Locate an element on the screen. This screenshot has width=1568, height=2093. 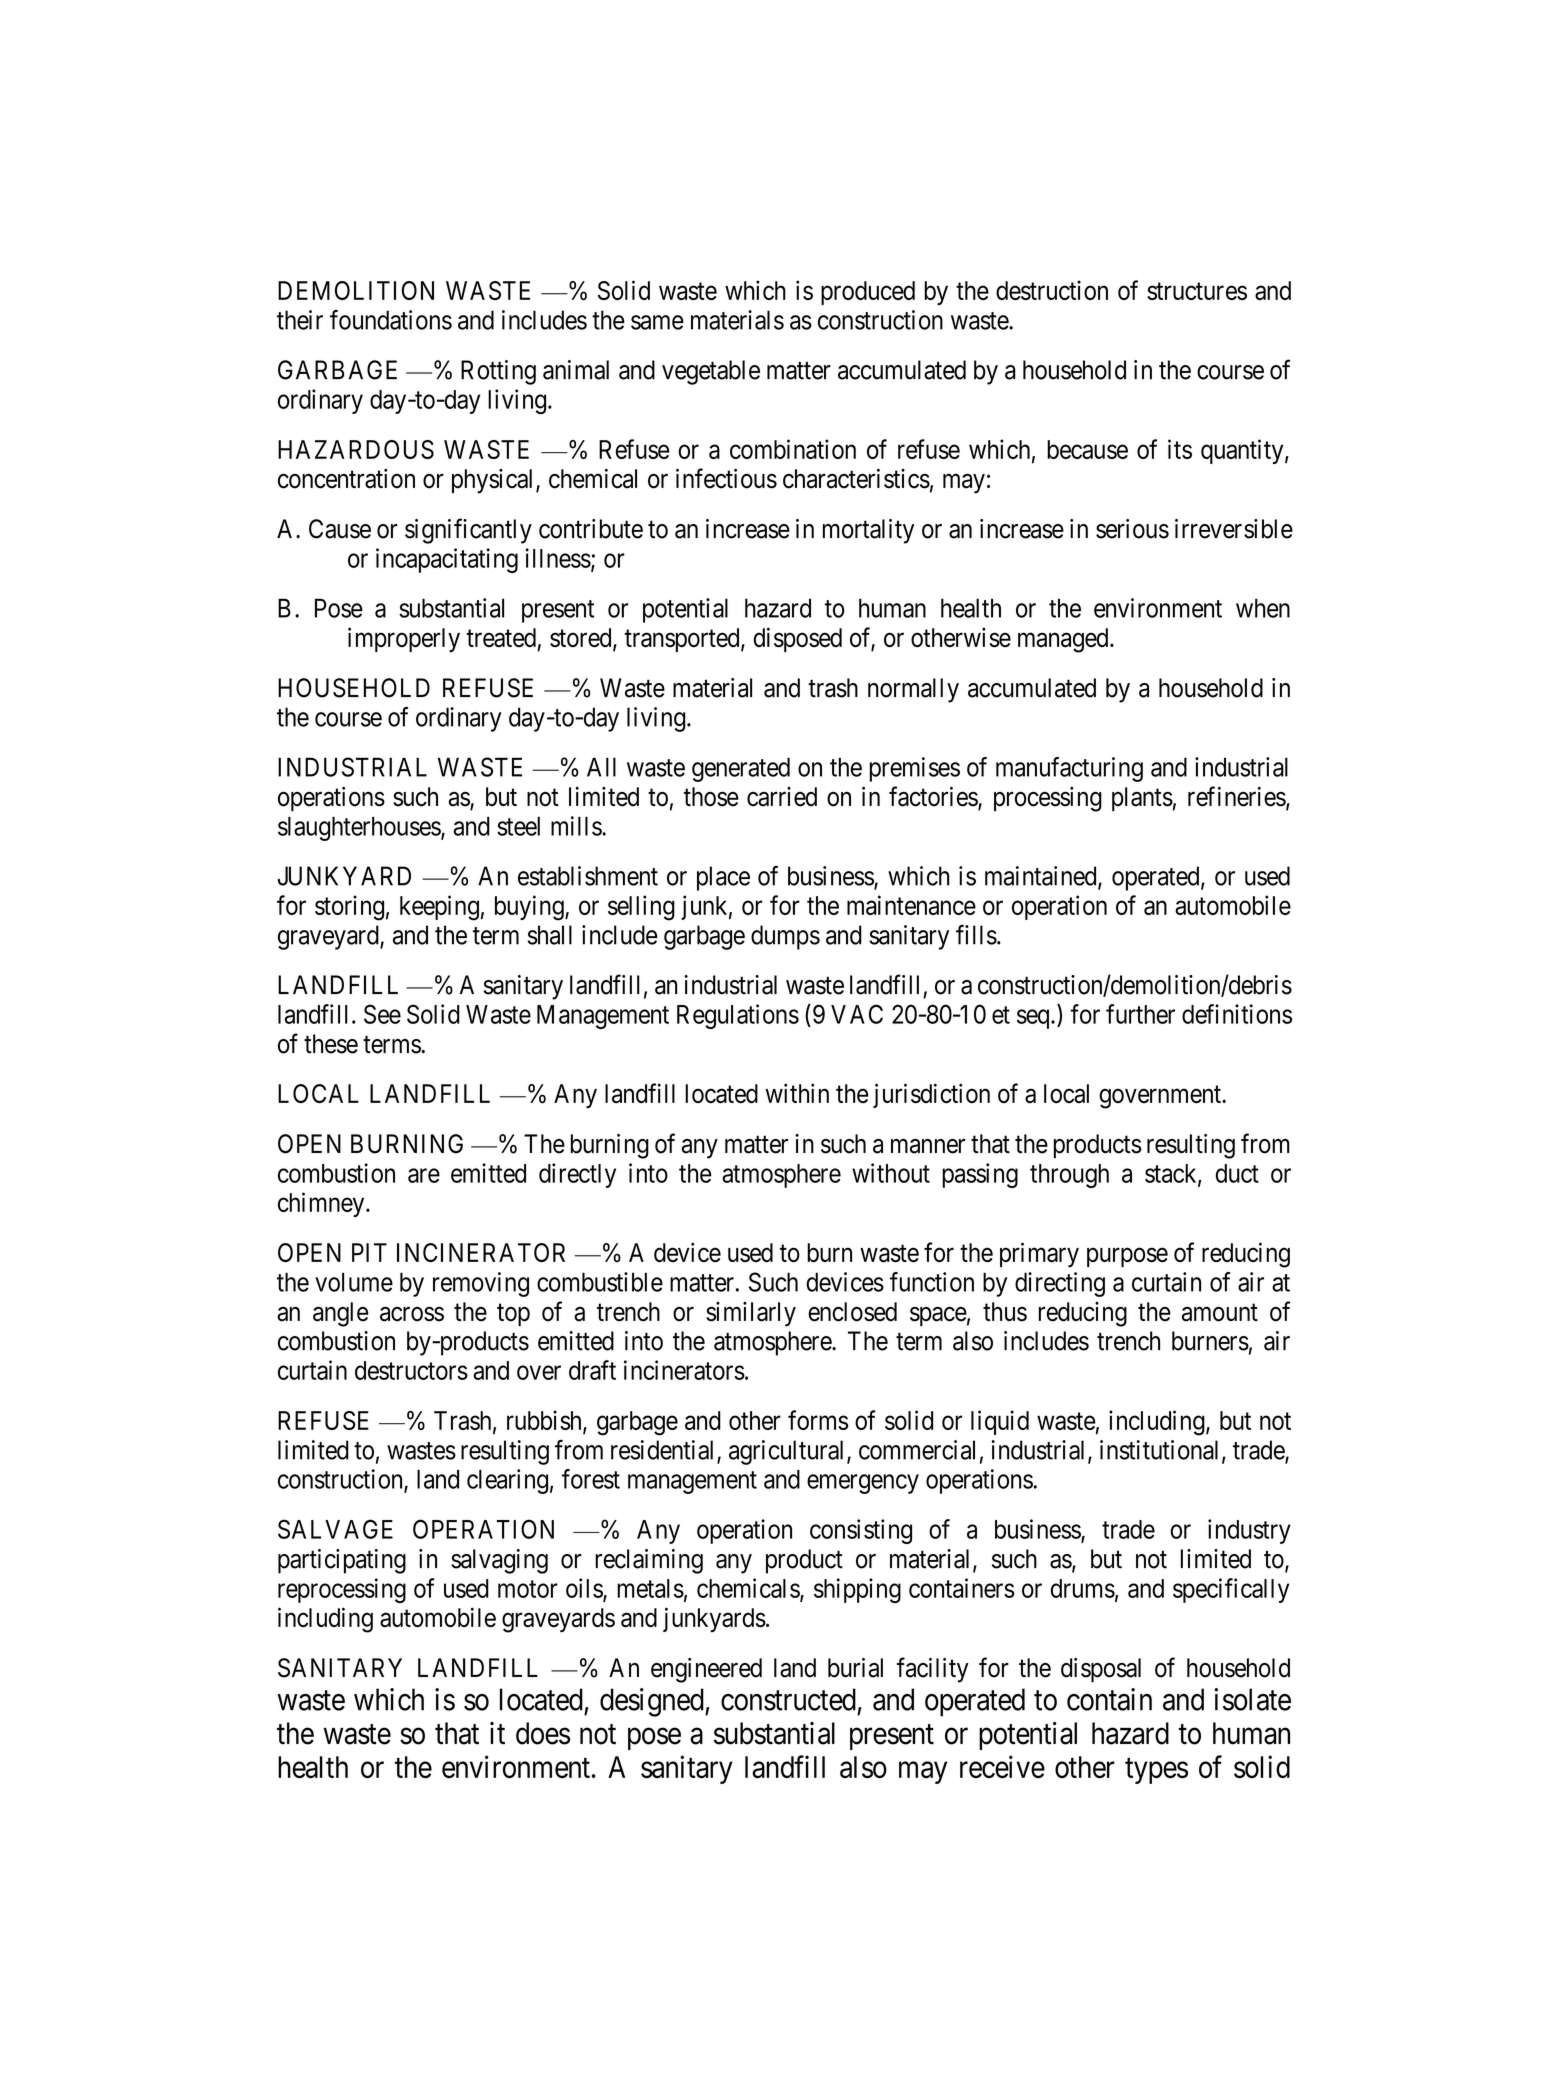
disposal is located at coordinates (1101, 1670).
